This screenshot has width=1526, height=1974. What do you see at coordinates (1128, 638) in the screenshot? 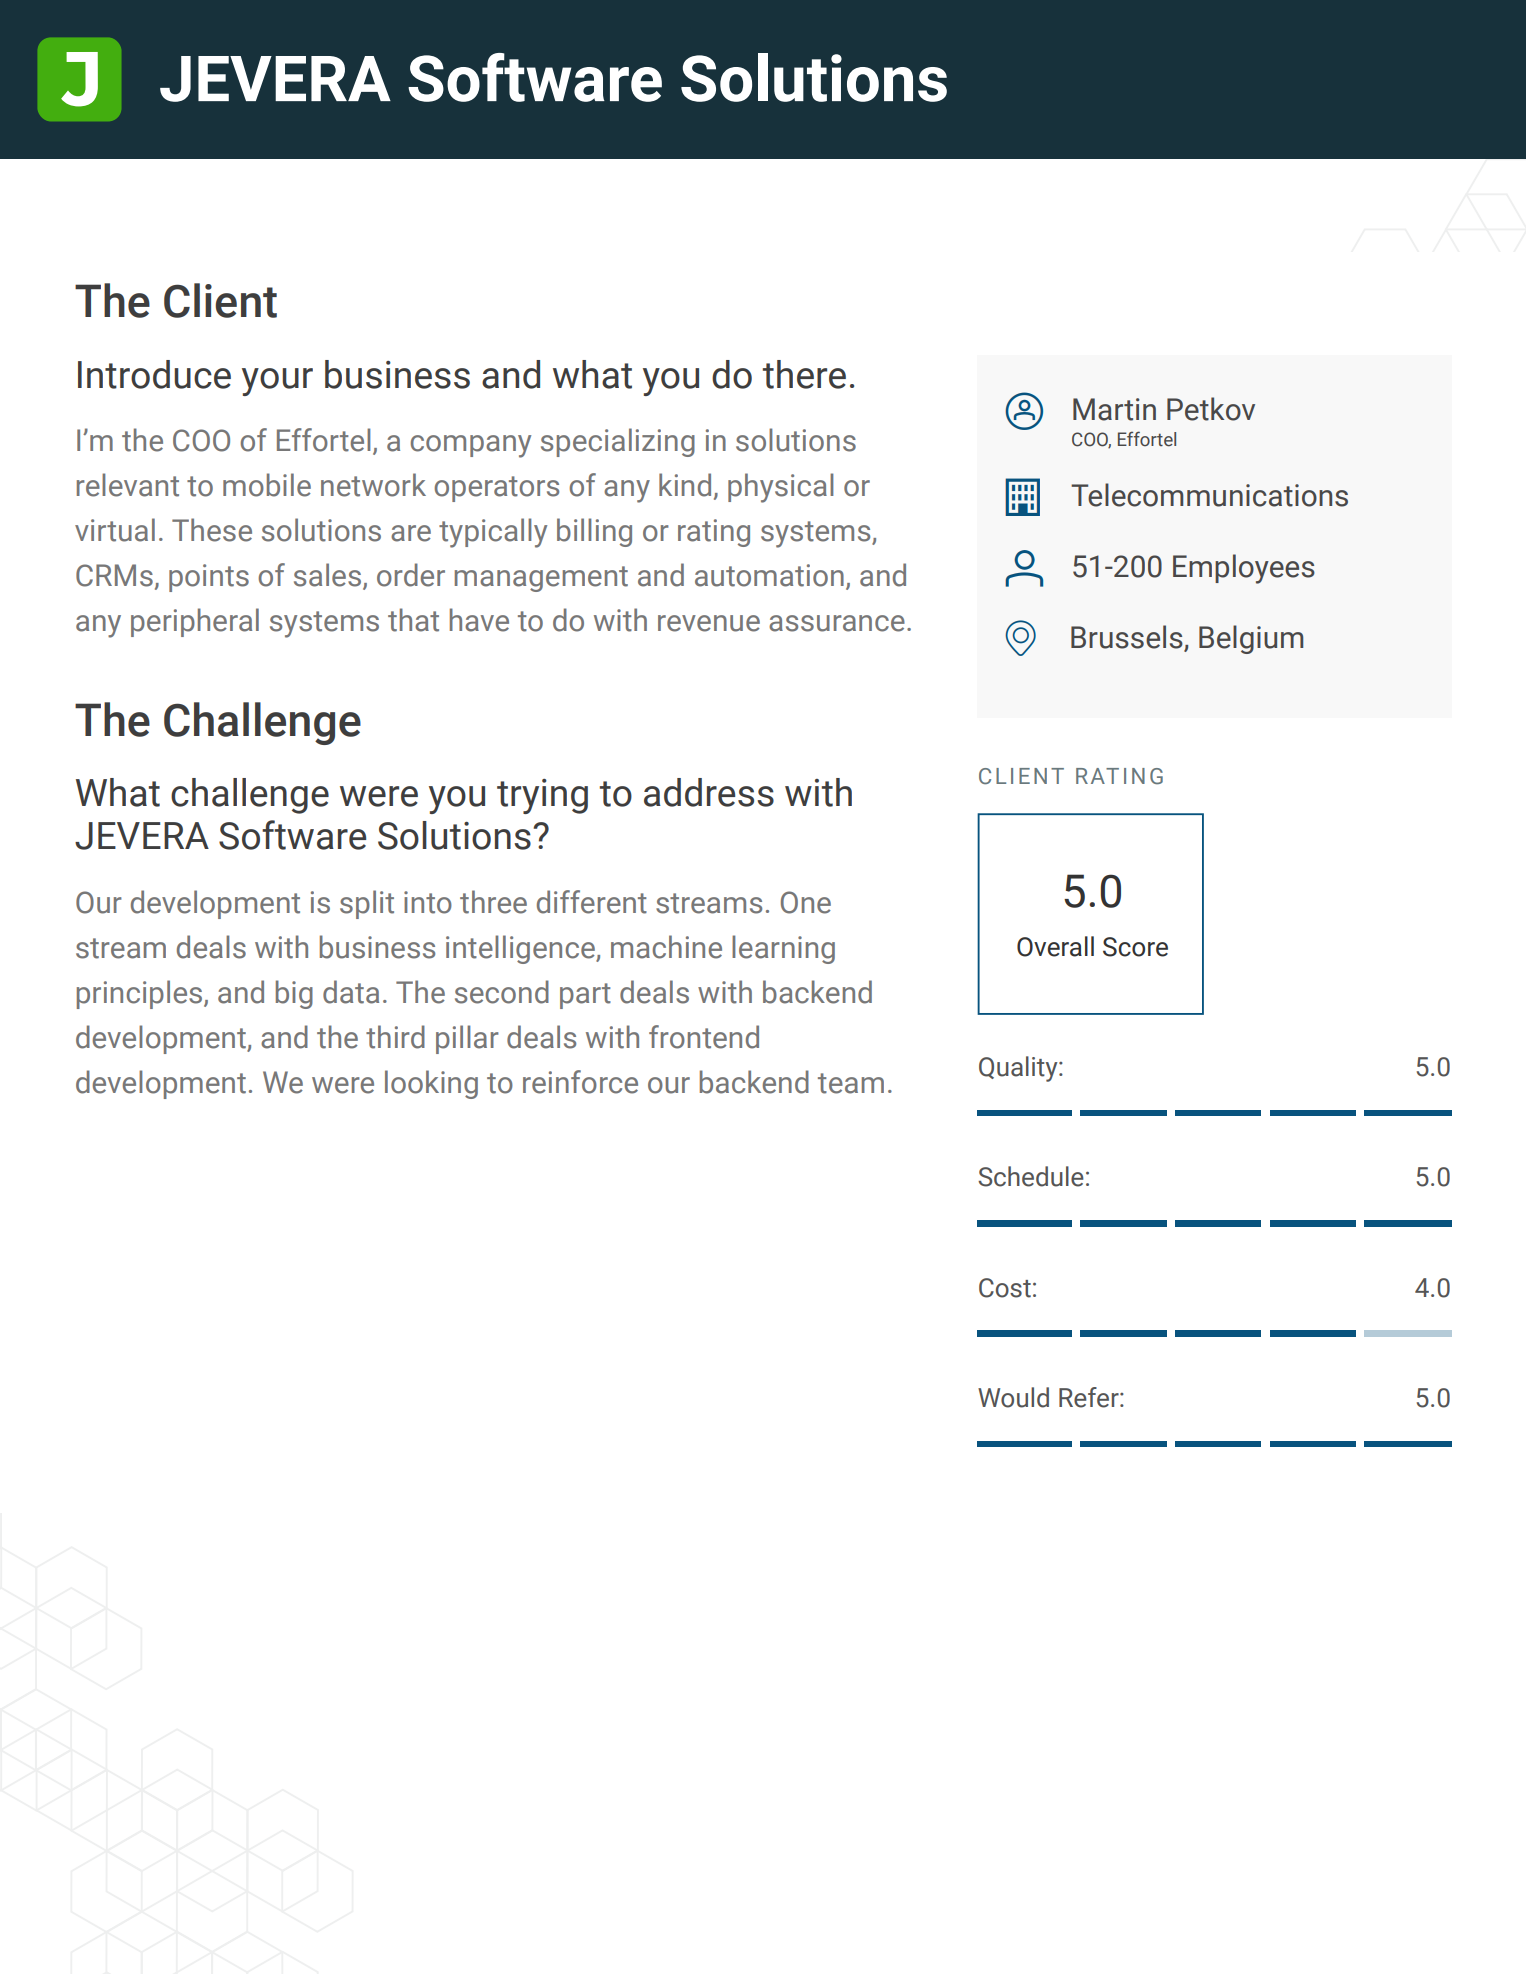
I see `Brussels` at bounding box center [1128, 638].
